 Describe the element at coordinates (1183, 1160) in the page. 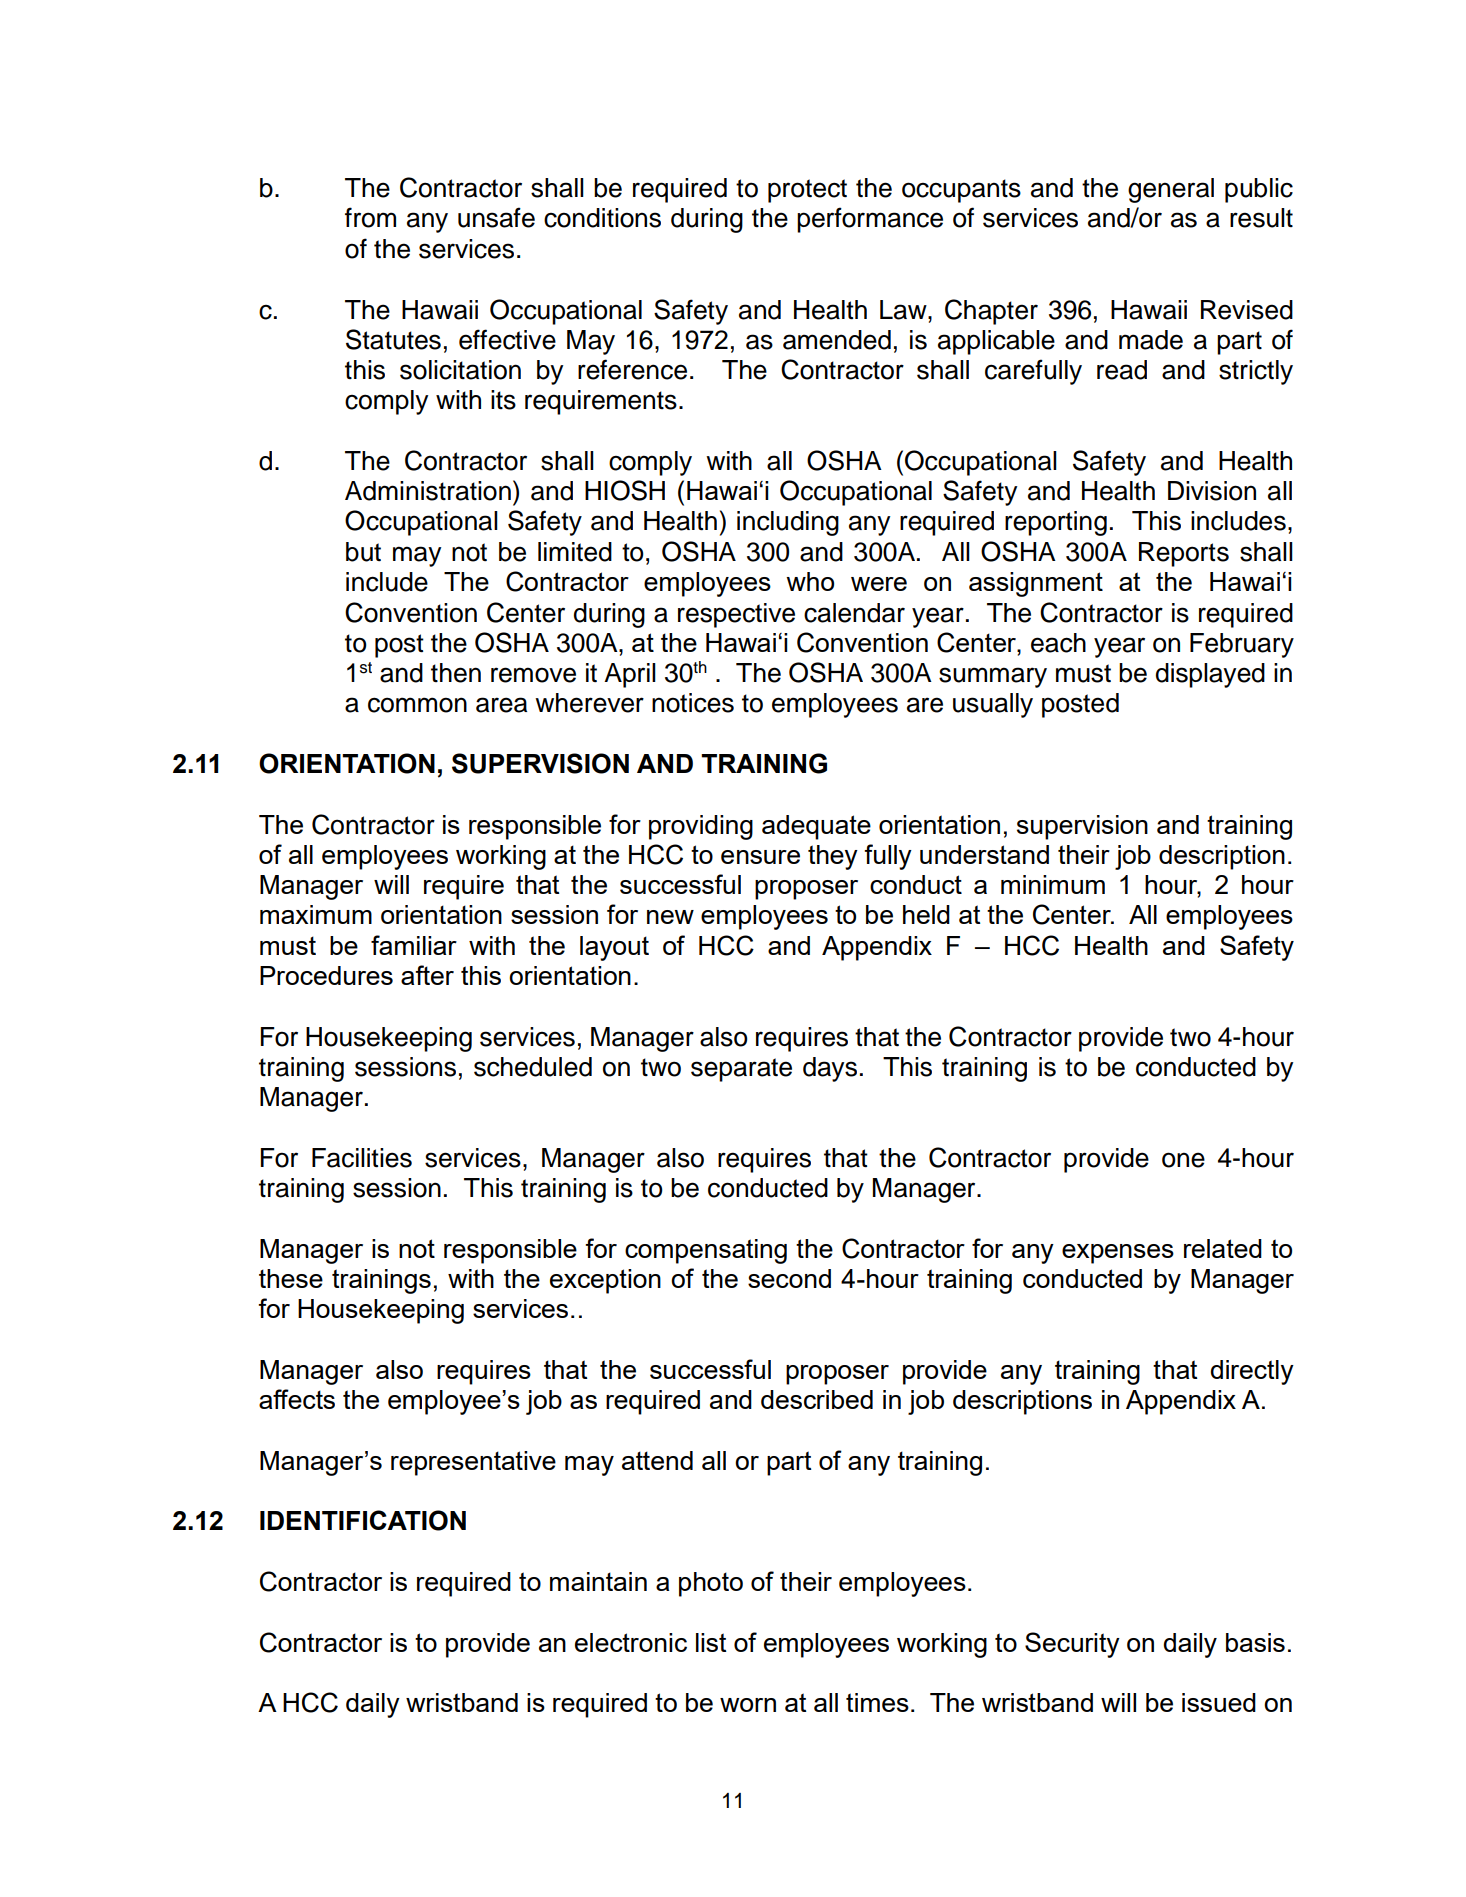

I see `one` at that location.
